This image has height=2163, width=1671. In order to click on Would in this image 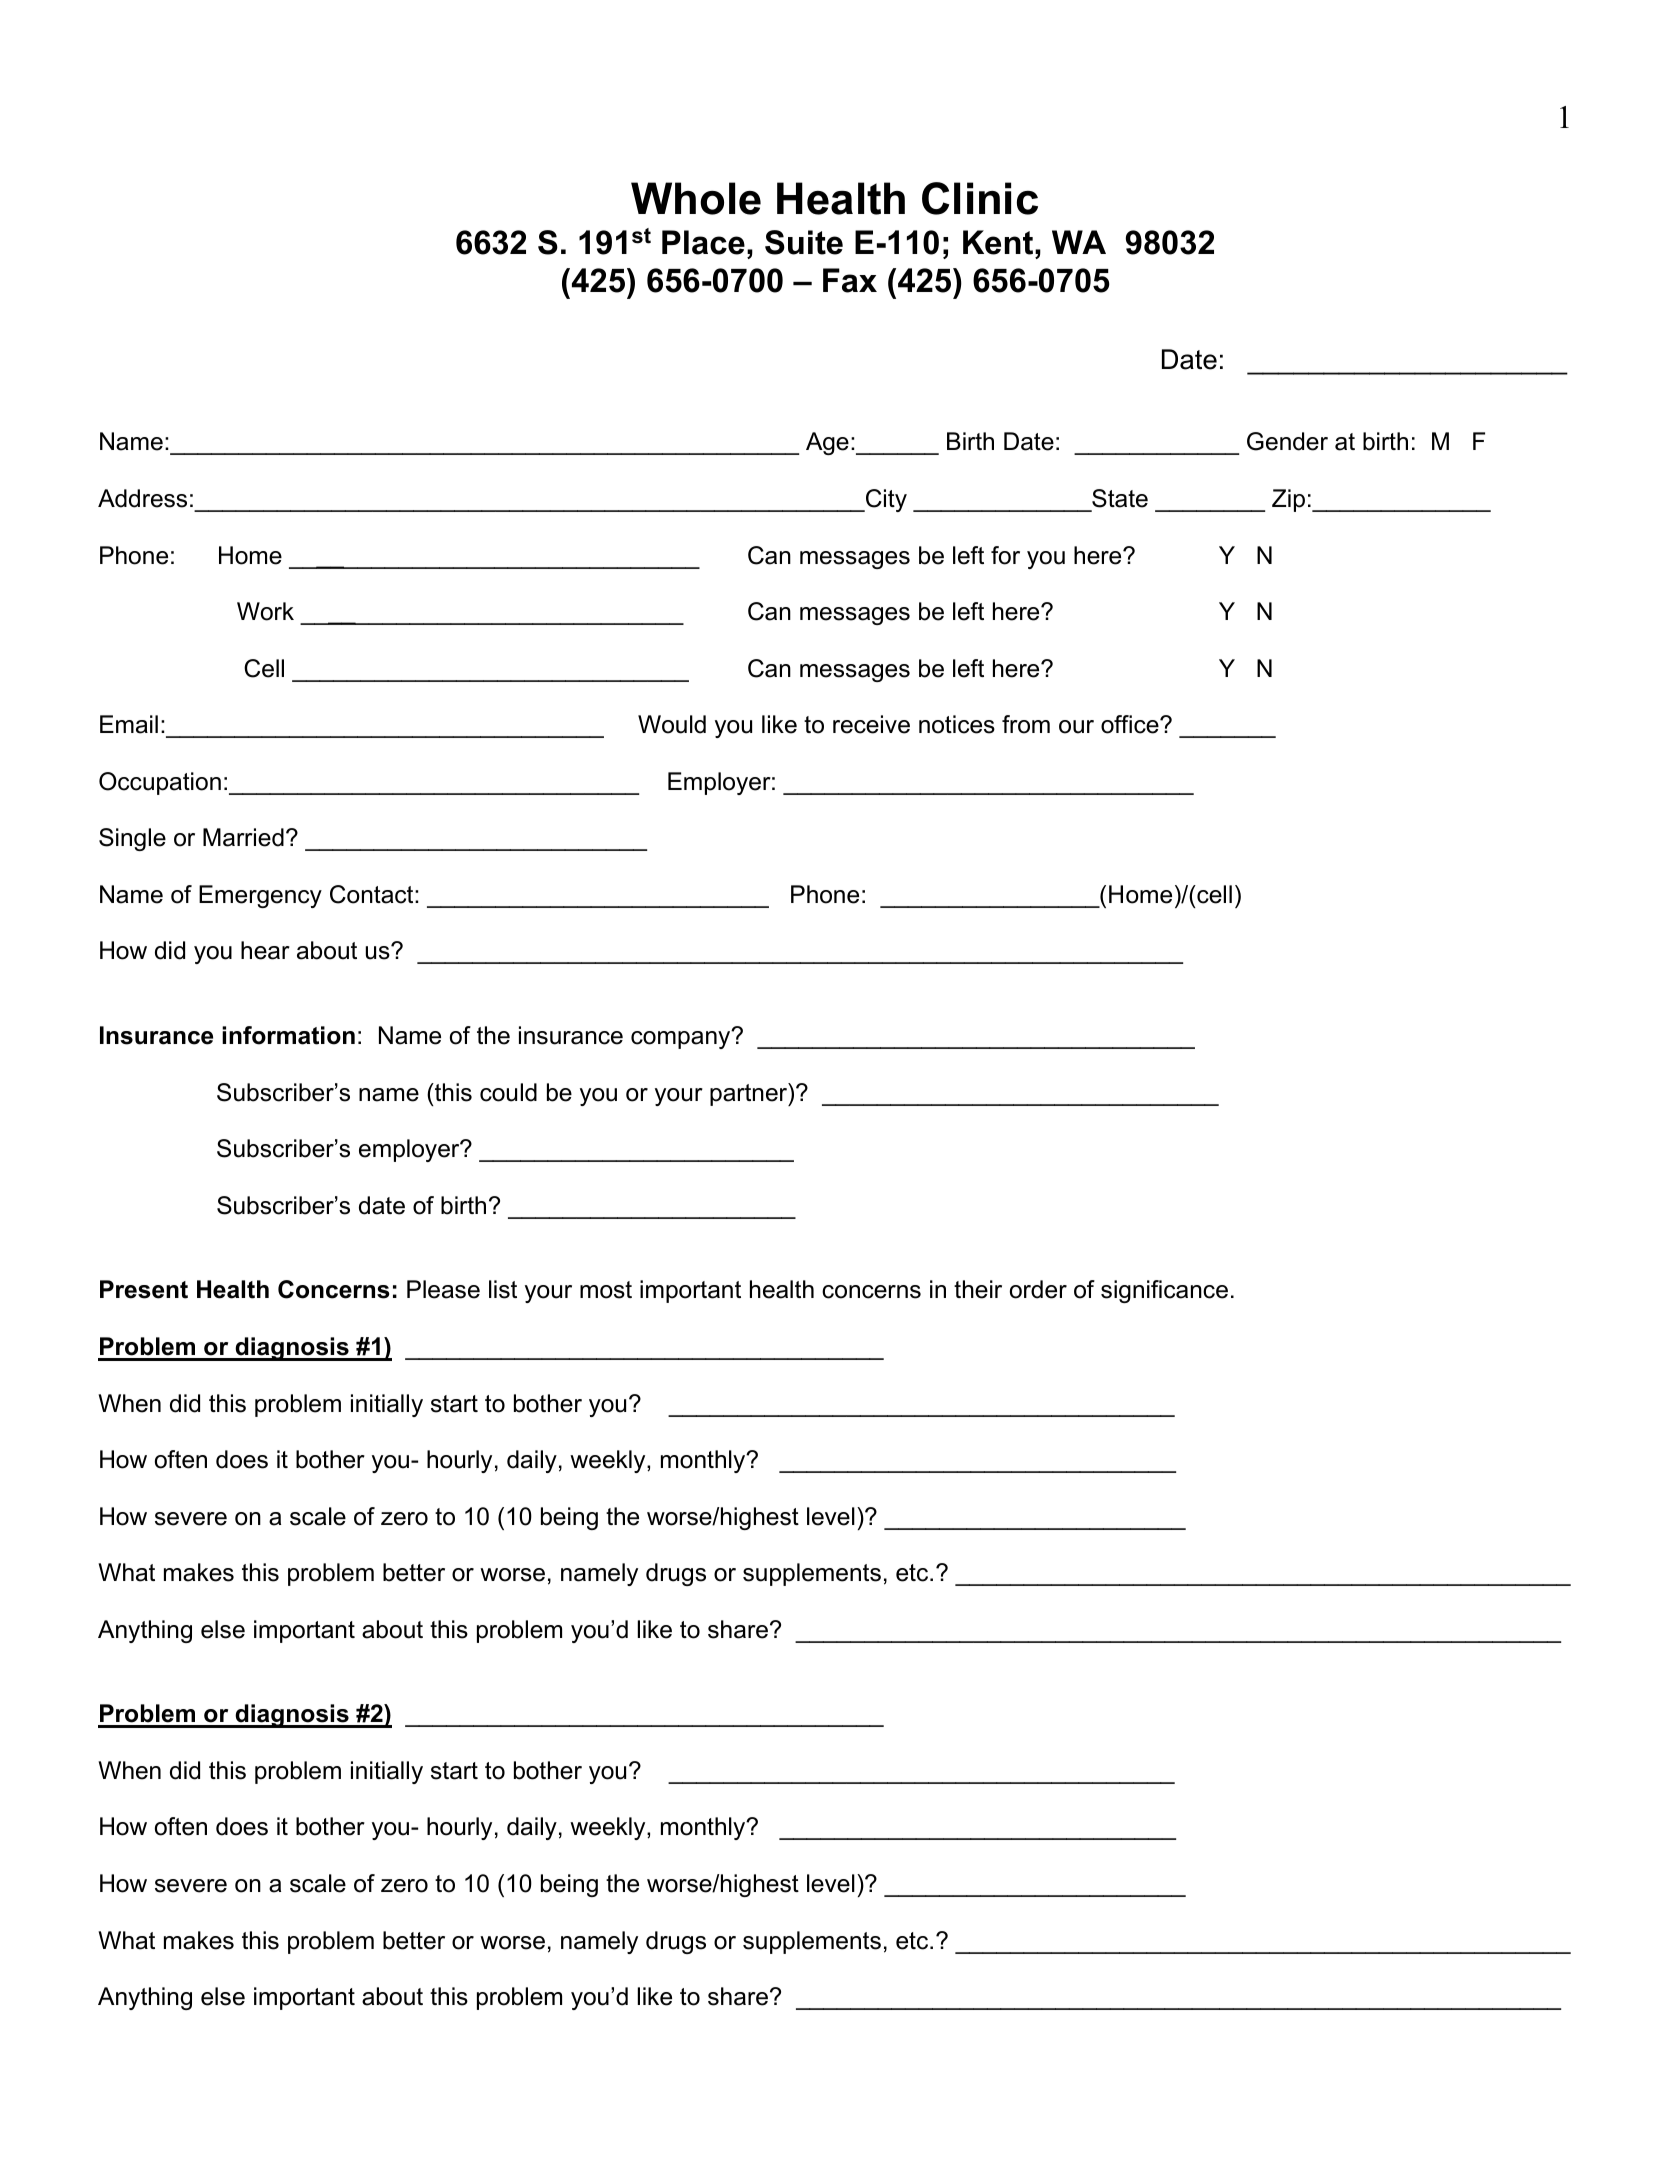, I will do `click(672, 724)`.
